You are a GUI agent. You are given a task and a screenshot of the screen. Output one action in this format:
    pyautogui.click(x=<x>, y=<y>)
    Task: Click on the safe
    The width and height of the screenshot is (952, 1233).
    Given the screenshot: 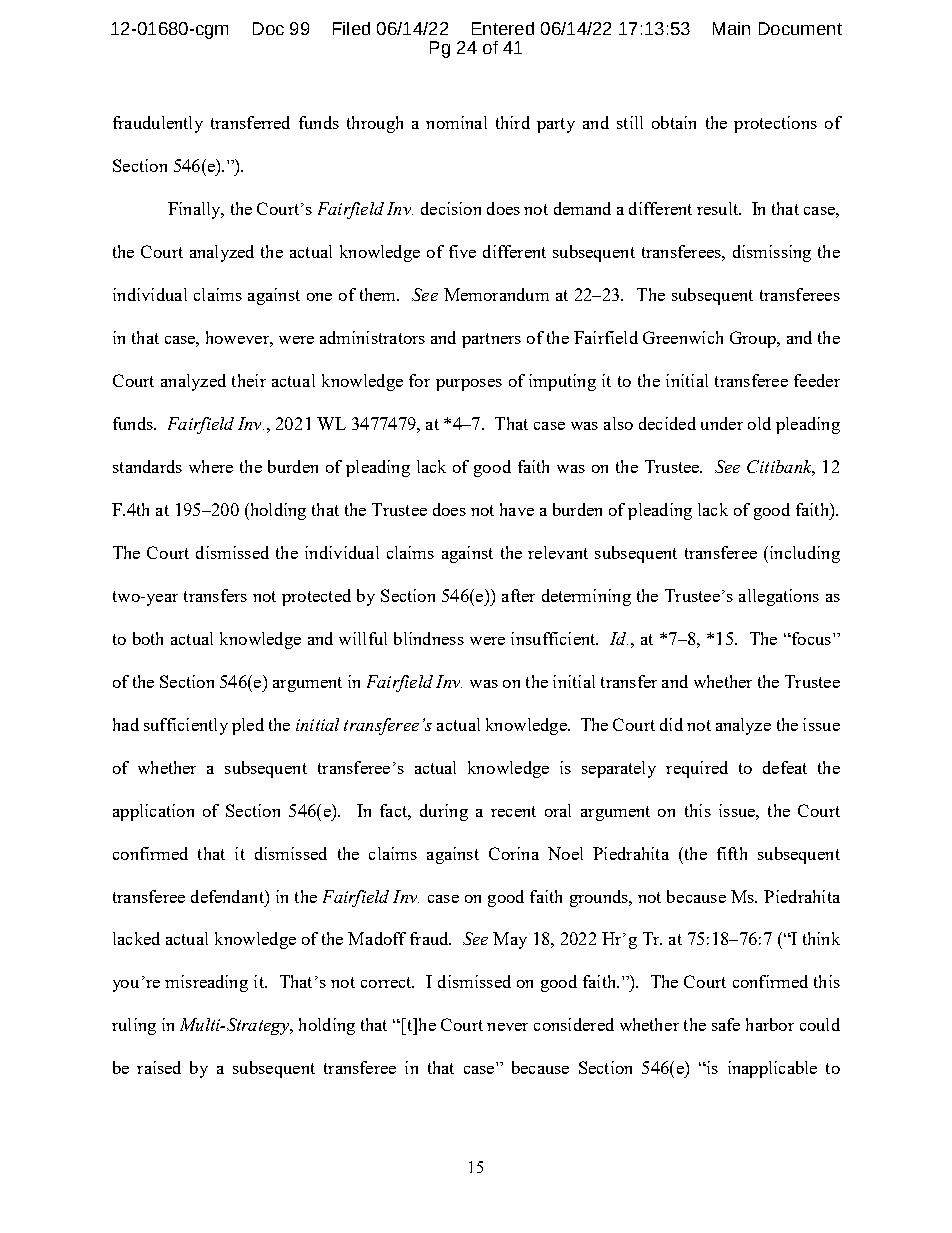 What is the action you would take?
    pyautogui.click(x=726, y=1024)
